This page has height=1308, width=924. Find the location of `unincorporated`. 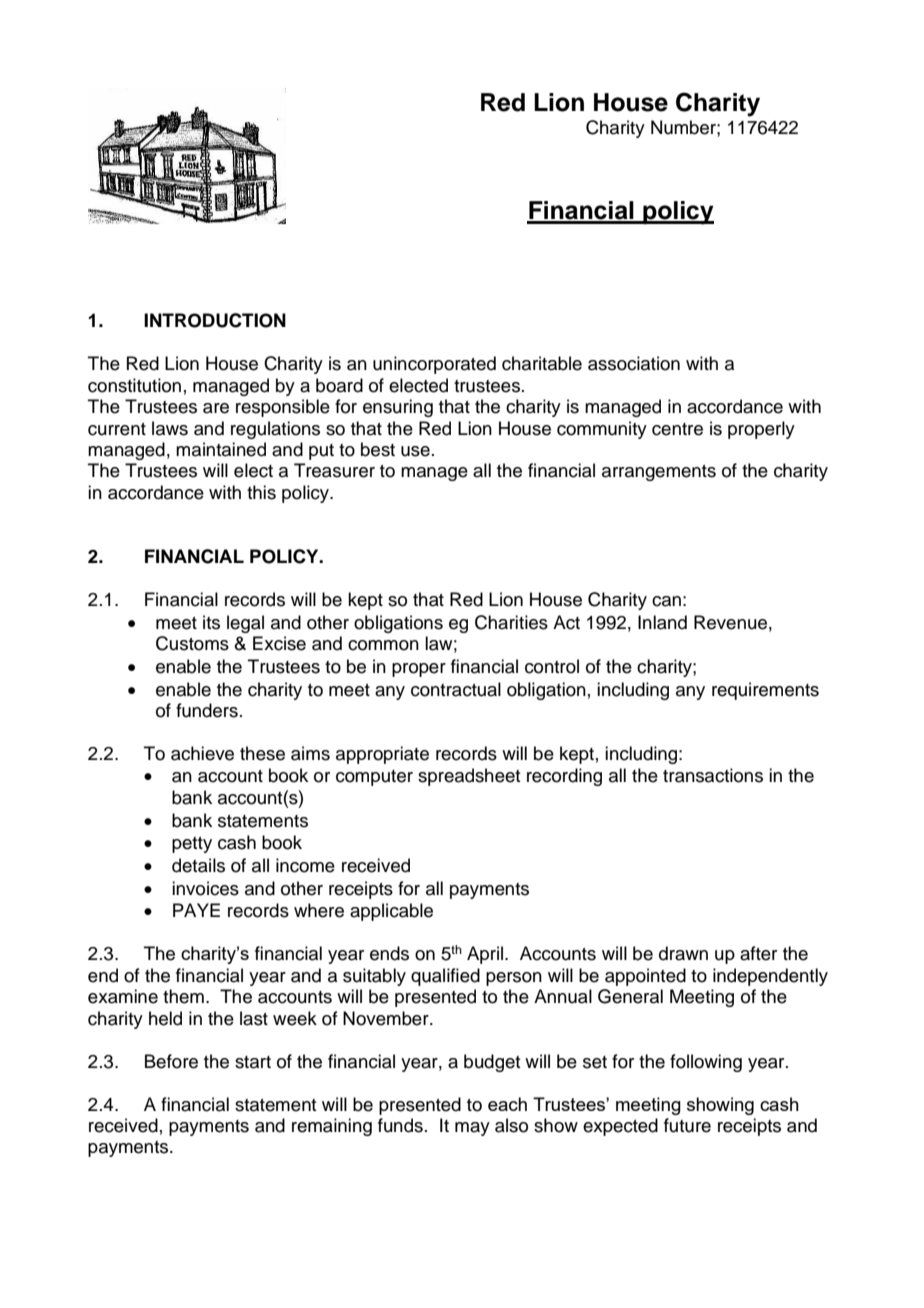

unincorporated is located at coordinates (434, 365).
